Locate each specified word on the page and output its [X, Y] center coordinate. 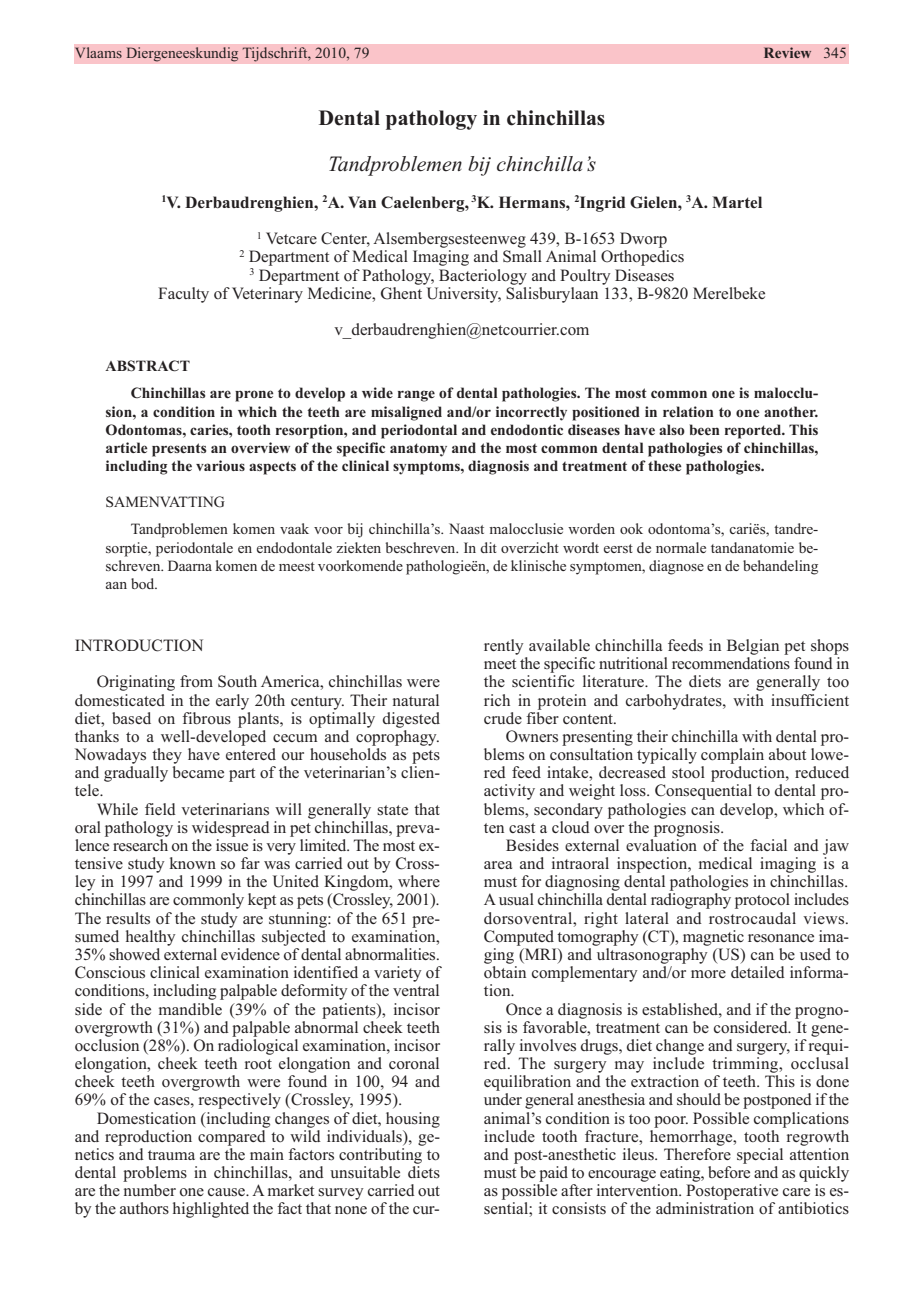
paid [553, 1174]
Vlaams [98, 52]
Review [787, 52]
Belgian [753, 647]
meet [500, 664]
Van [362, 202]
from [196, 681]
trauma [171, 1155]
